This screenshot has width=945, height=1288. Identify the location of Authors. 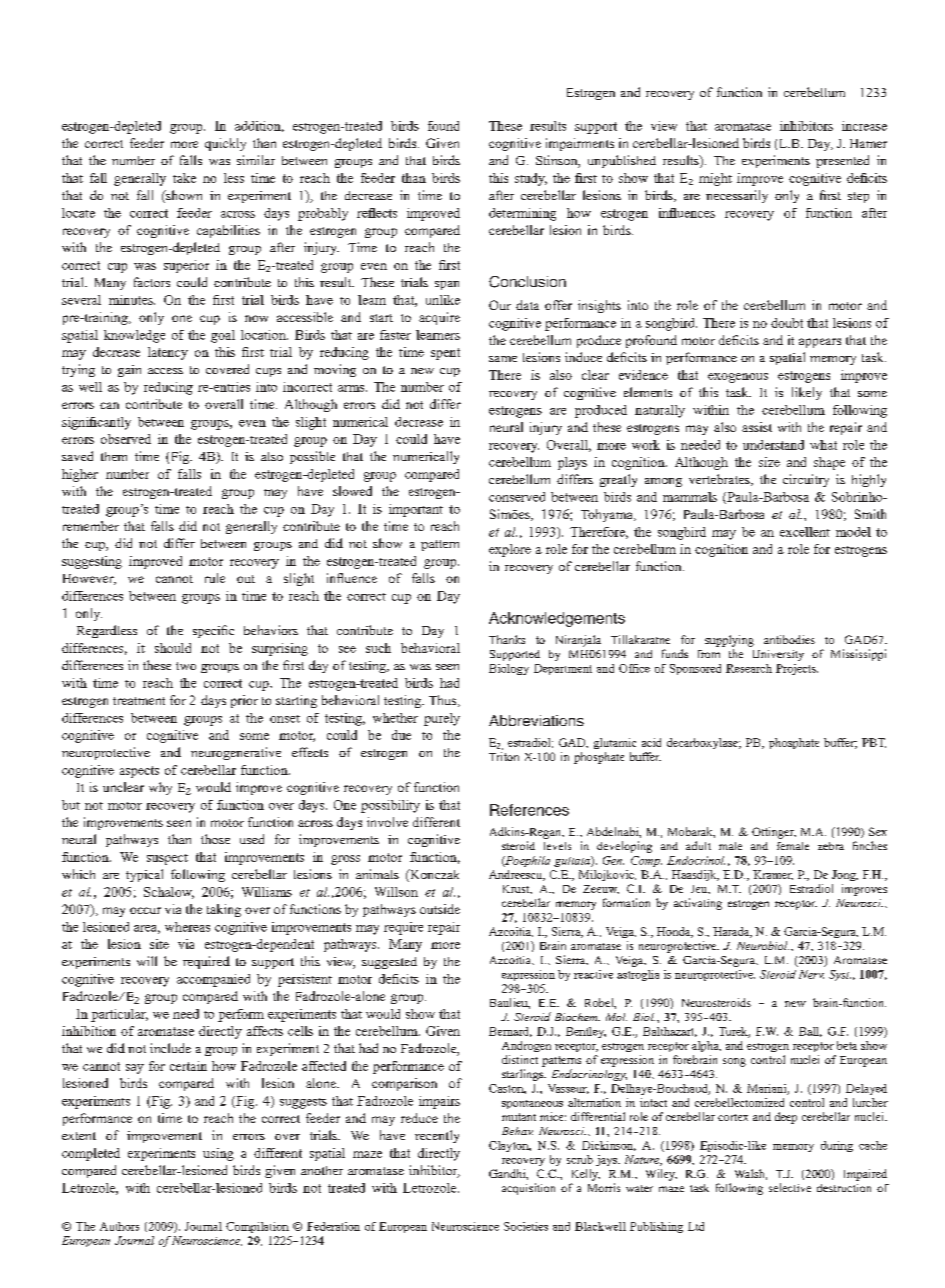
(119, 1226).
